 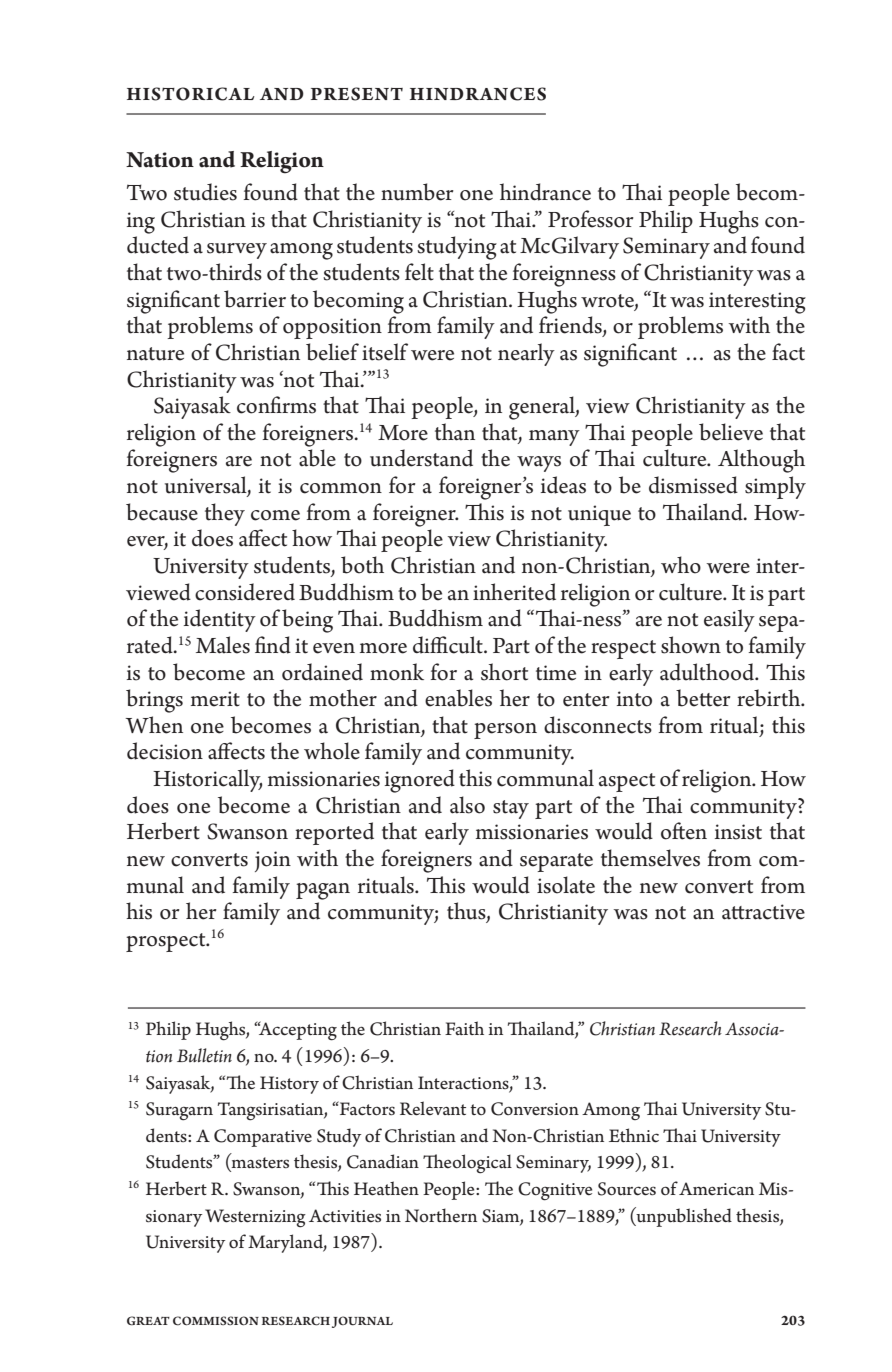 I want to click on studies, so click(x=205, y=192).
